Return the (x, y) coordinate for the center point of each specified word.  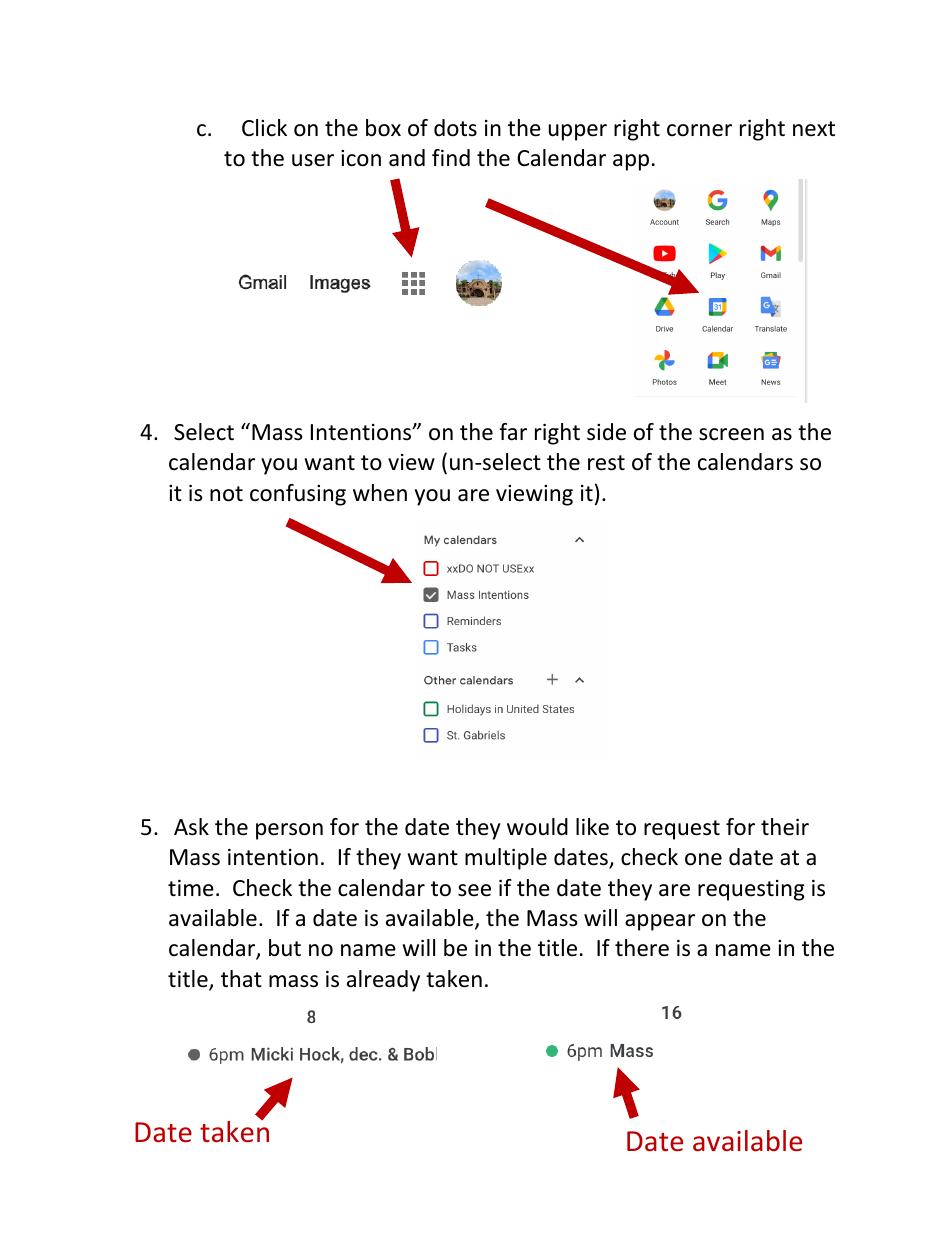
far (513, 432)
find (451, 158)
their (785, 827)
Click (264, 128)
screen (731, 434)
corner (699, 130)
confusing (298, 495)
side (606, 432)
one (703, 859)
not (226, 494)
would (537, 827)
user (313, 160)
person (289, 831)
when (380, 493)
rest (606, 463)
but (285, 948)
